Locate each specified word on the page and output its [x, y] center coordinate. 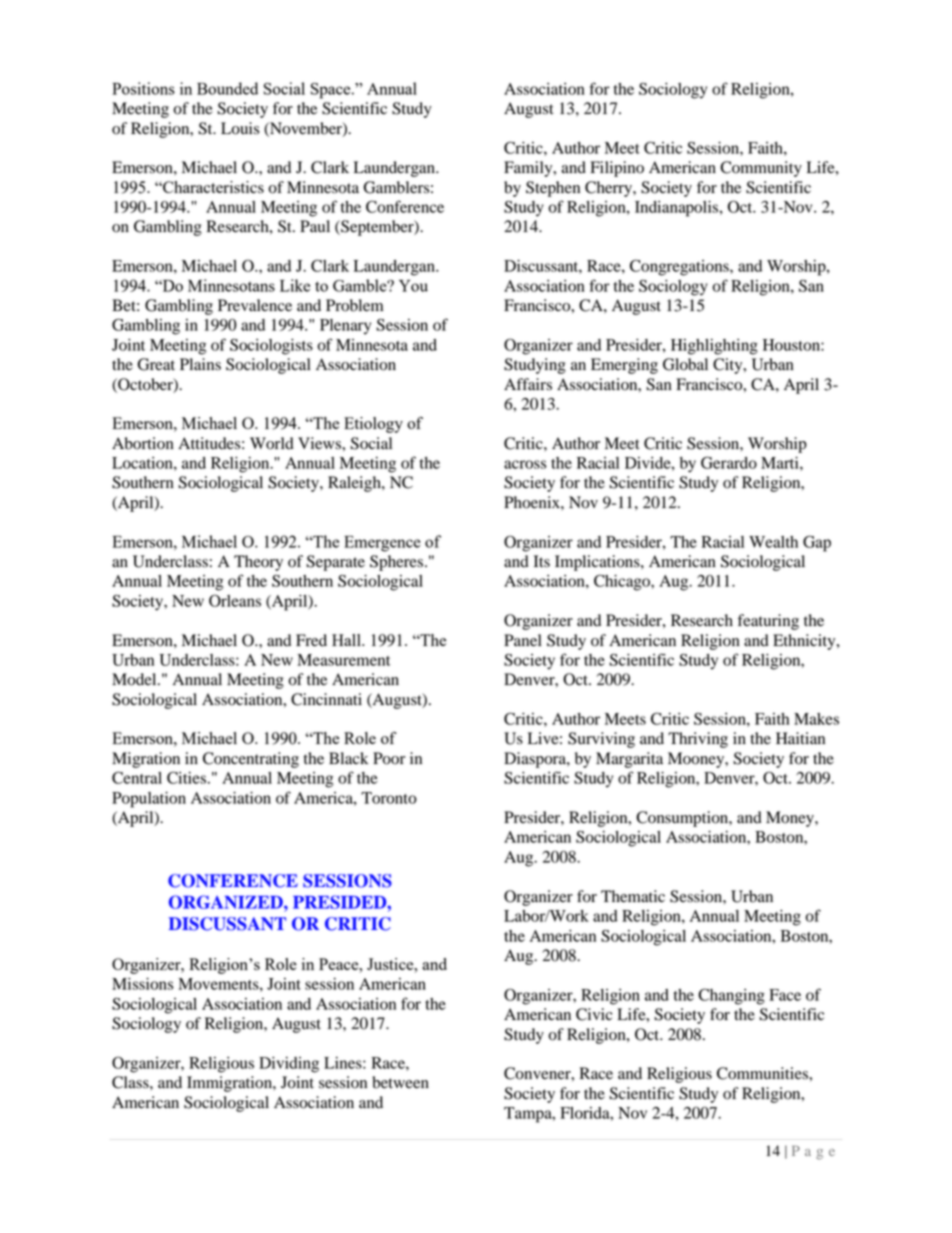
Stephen [553, 189]
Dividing [289, 1065]
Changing [731, 996]
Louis [240, 128]
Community [761, 169]
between [400, 1082]
